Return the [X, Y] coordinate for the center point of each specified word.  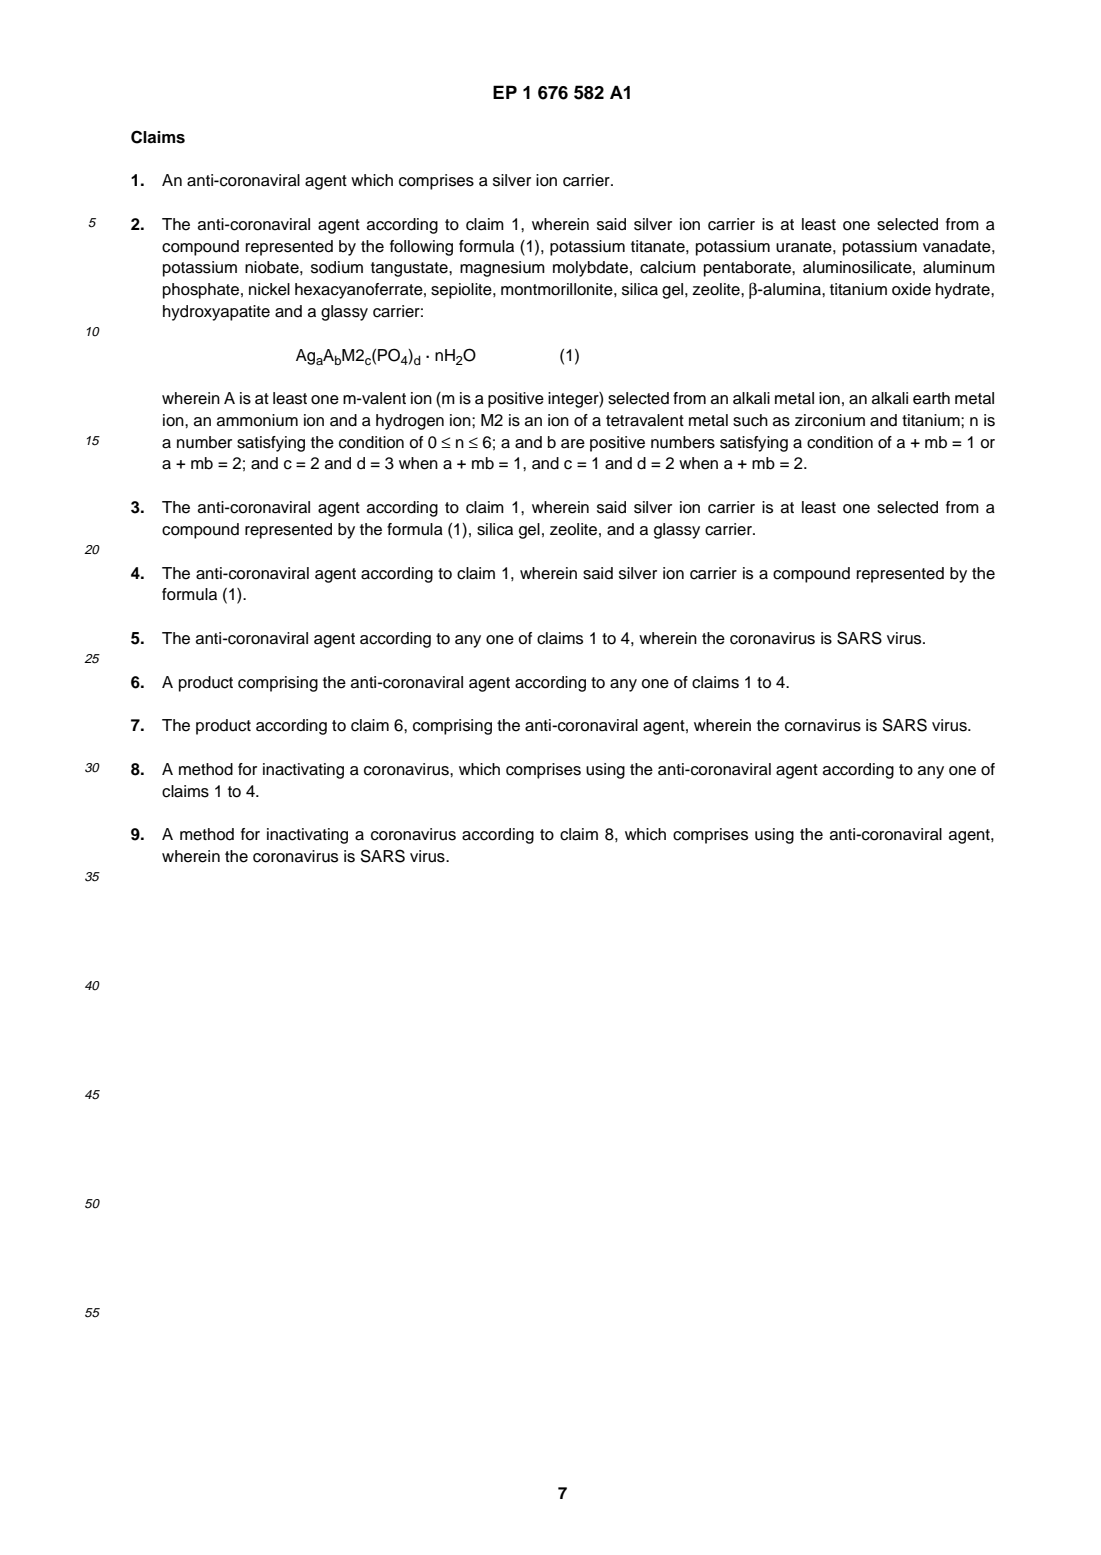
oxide [911, 289]
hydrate [964, 291]
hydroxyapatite [216, 313]
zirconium [830, 420]
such [750, 420]
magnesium [502, 269]
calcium [668, 267]
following [421, 248]
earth [931, 398]
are [573, 444]
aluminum [959, 267]
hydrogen [410, 422]
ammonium [257, 420]
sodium [337, 267]
